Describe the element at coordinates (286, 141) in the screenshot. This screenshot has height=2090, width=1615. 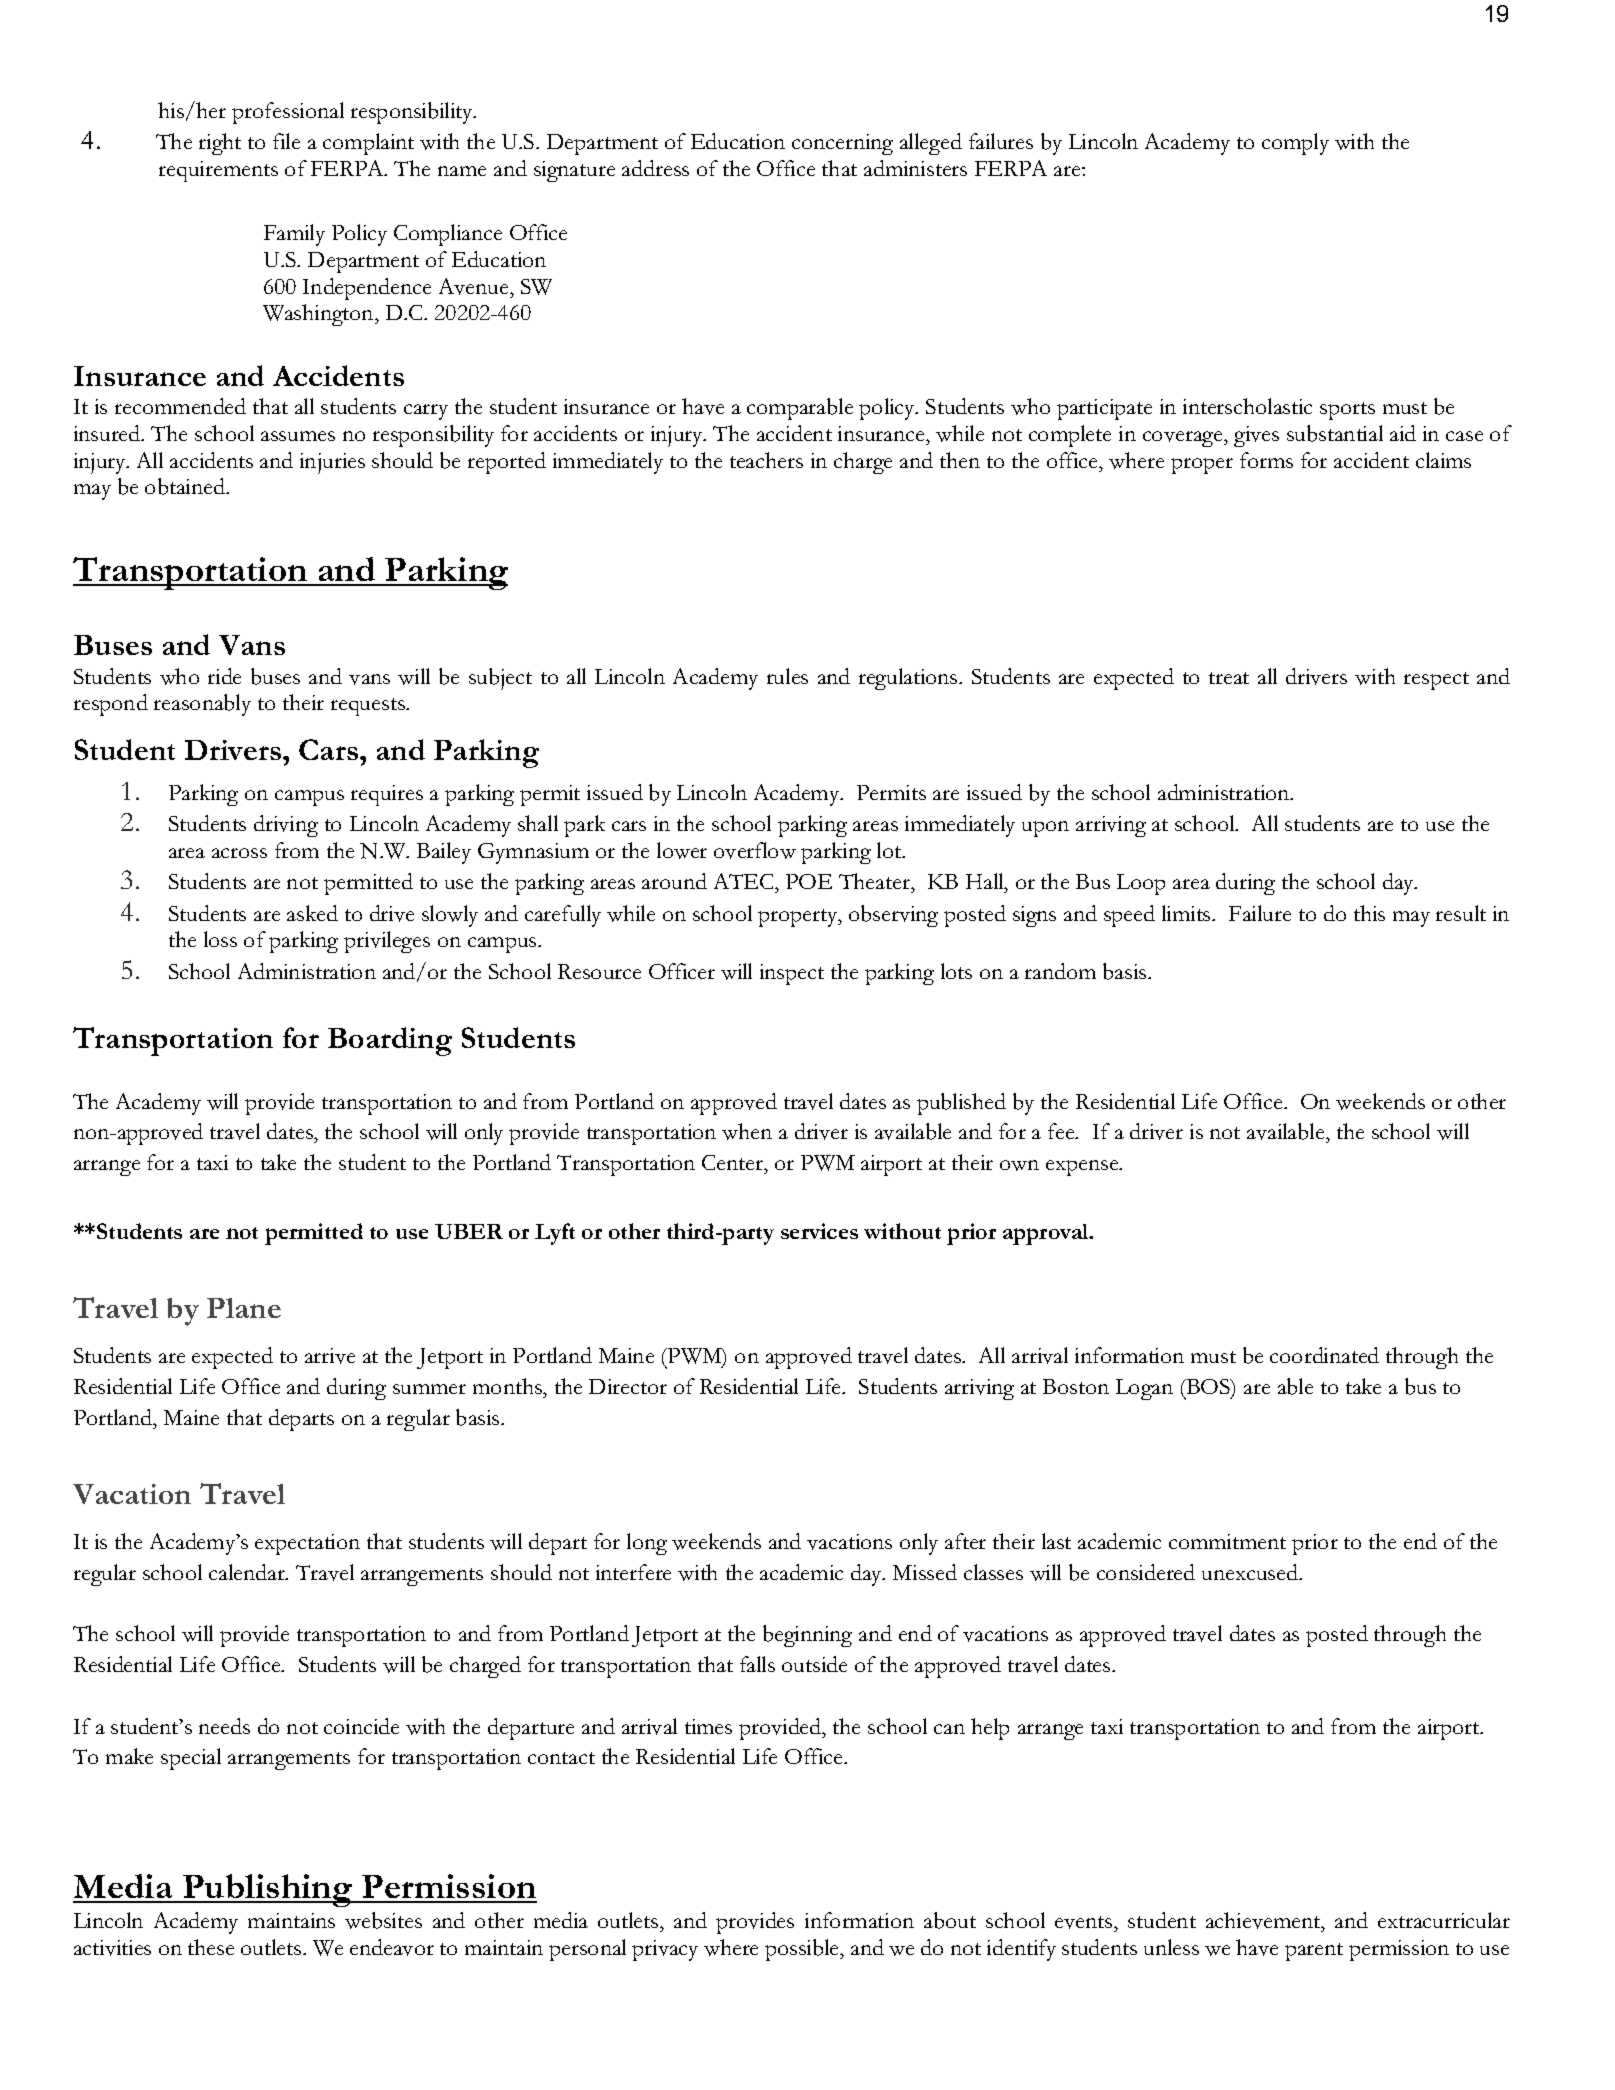
I see `file` at that location.
